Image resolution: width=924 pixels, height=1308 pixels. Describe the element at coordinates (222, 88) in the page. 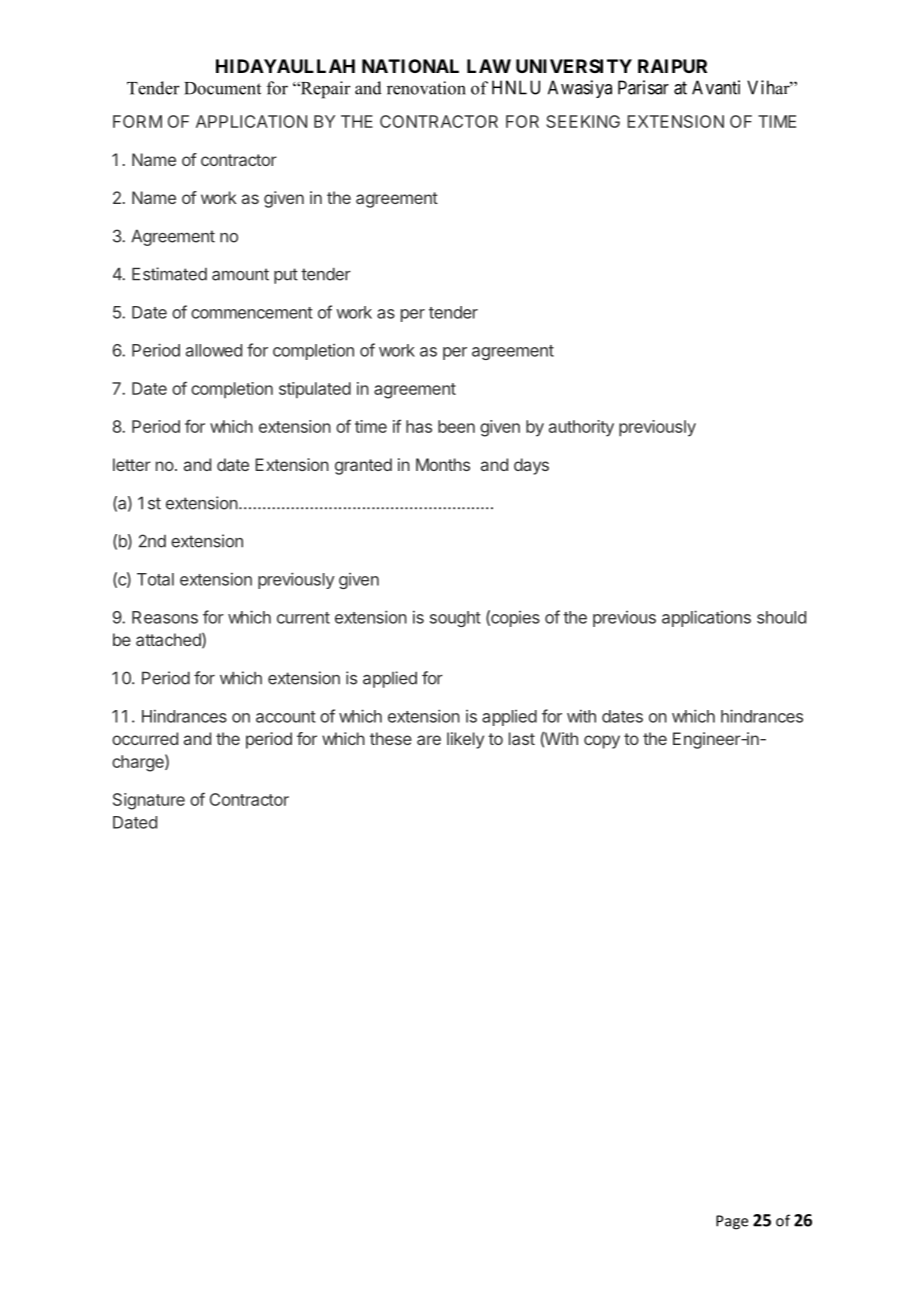

I see `Document` at that location.
